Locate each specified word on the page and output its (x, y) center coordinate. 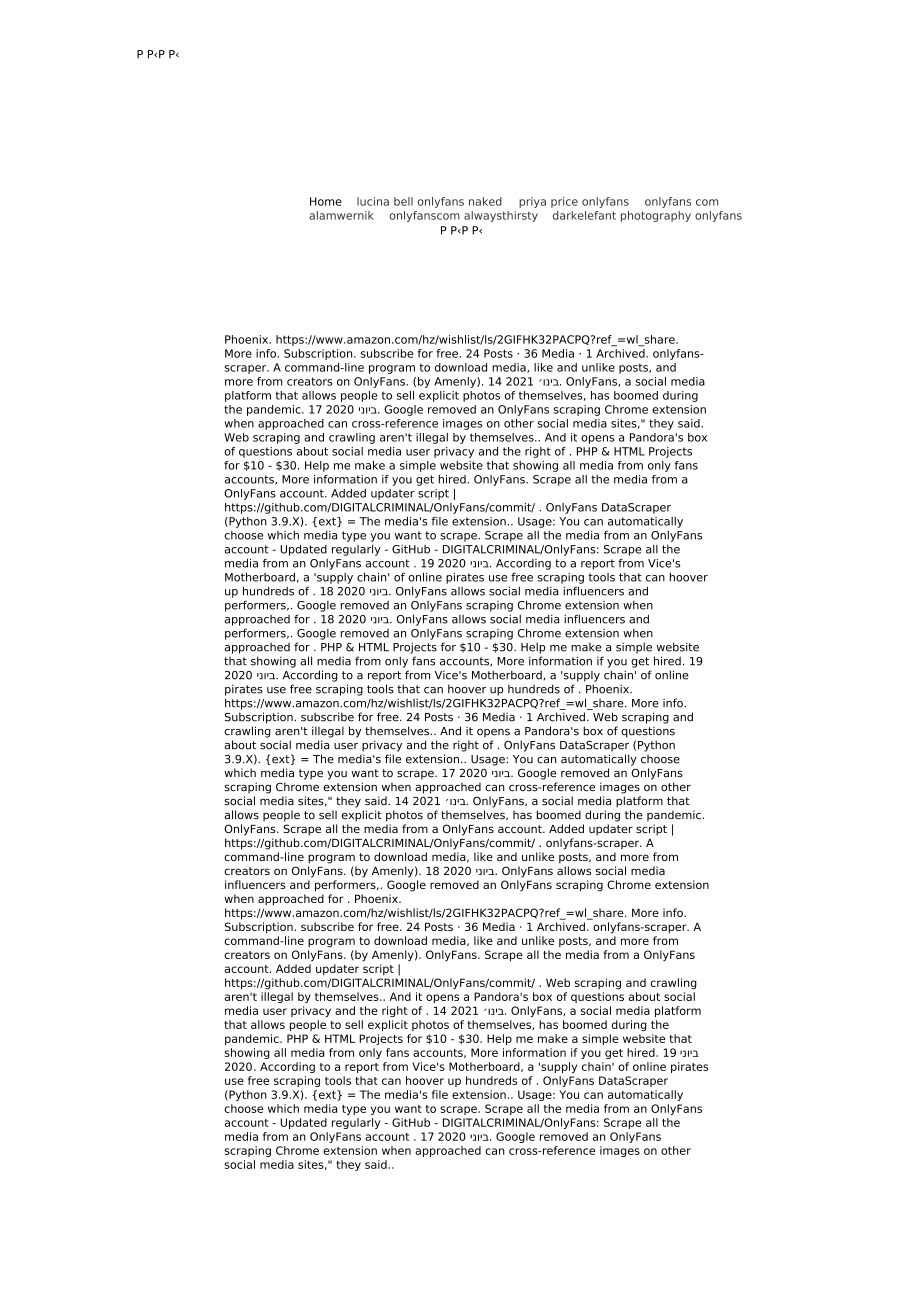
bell (403, 201)
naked (485, 201)
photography (656, 216)
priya (532, 202)
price (564, 202)
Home (326, 201)
